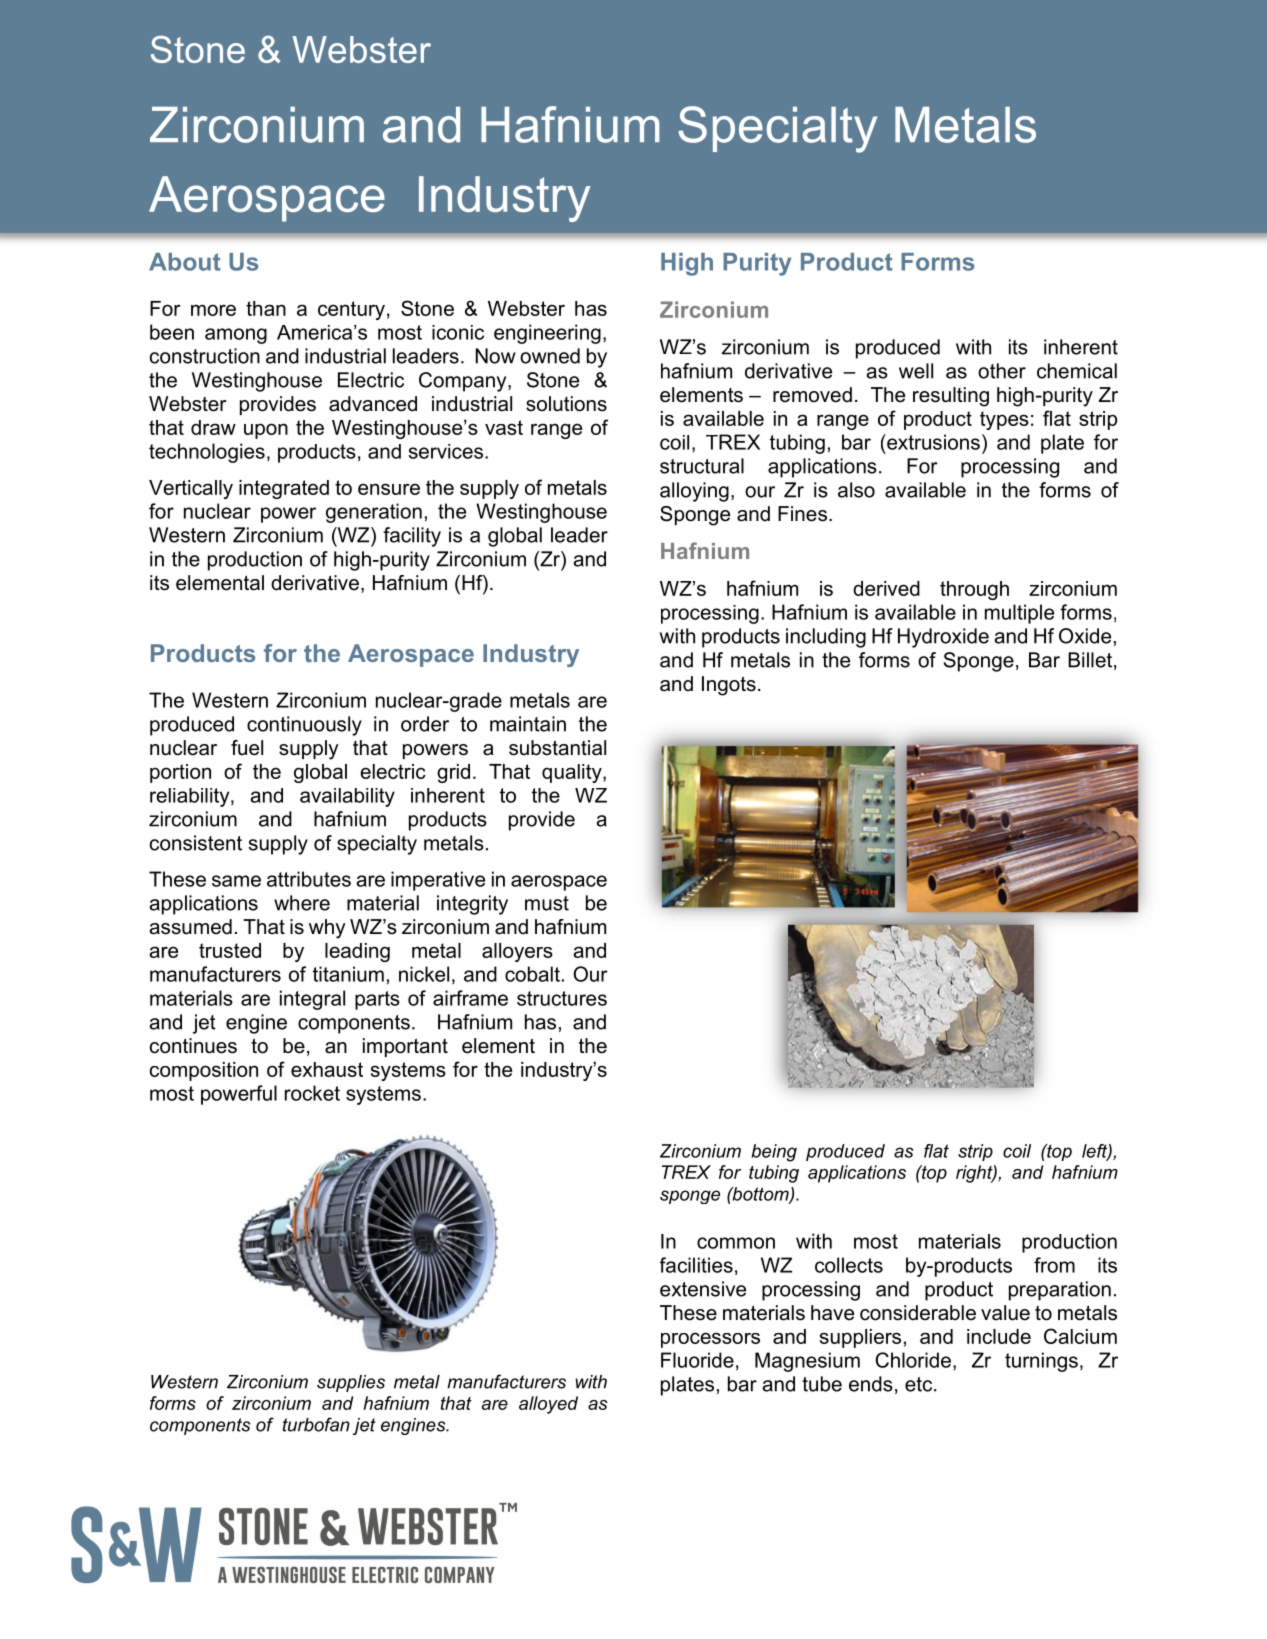 This document has height=1639, width=1267. Describe the element at coordinates (284, 489) in the document. I see `integrated` at that location.
